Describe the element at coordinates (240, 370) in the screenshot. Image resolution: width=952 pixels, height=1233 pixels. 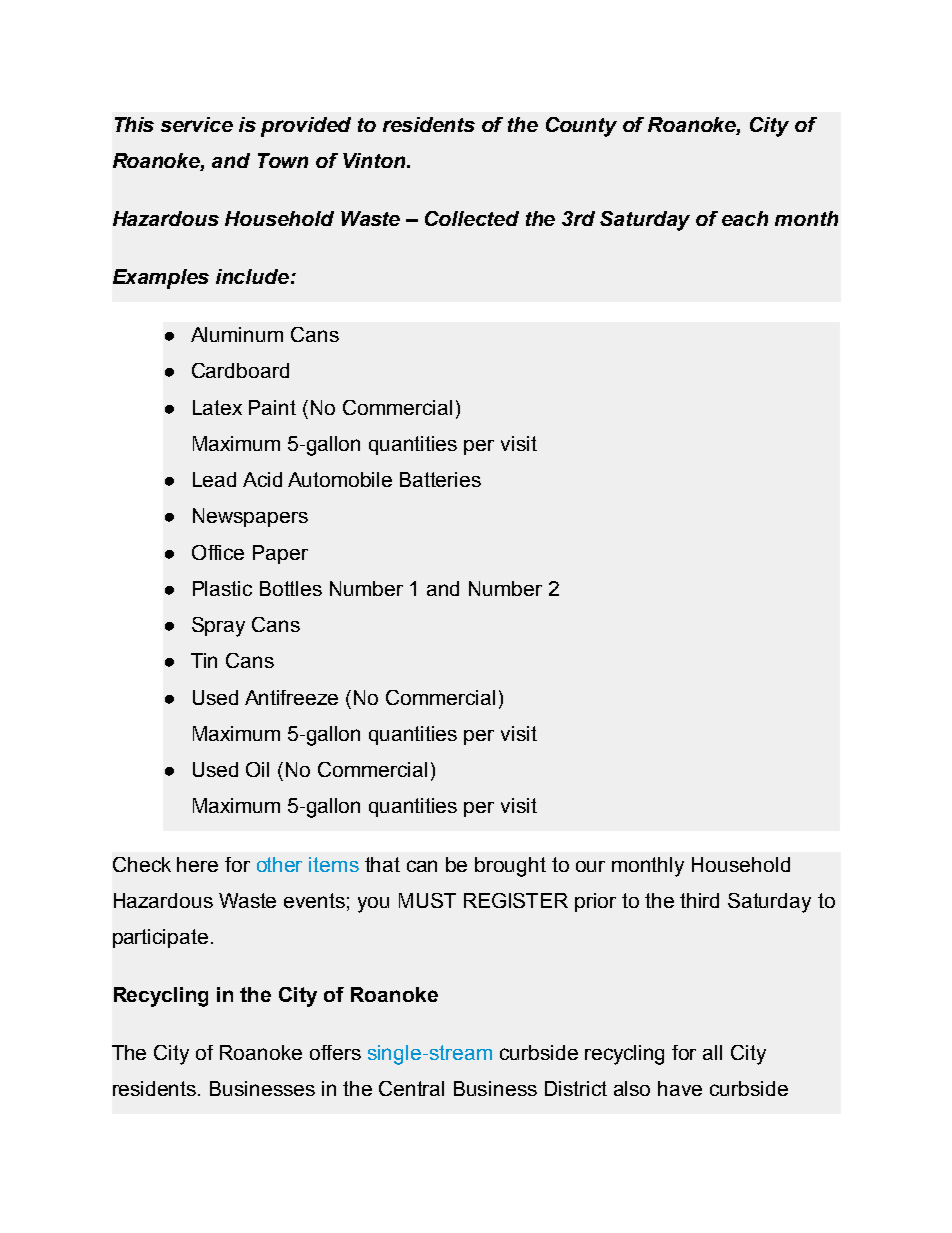
I see `Cardboard` at that location.
